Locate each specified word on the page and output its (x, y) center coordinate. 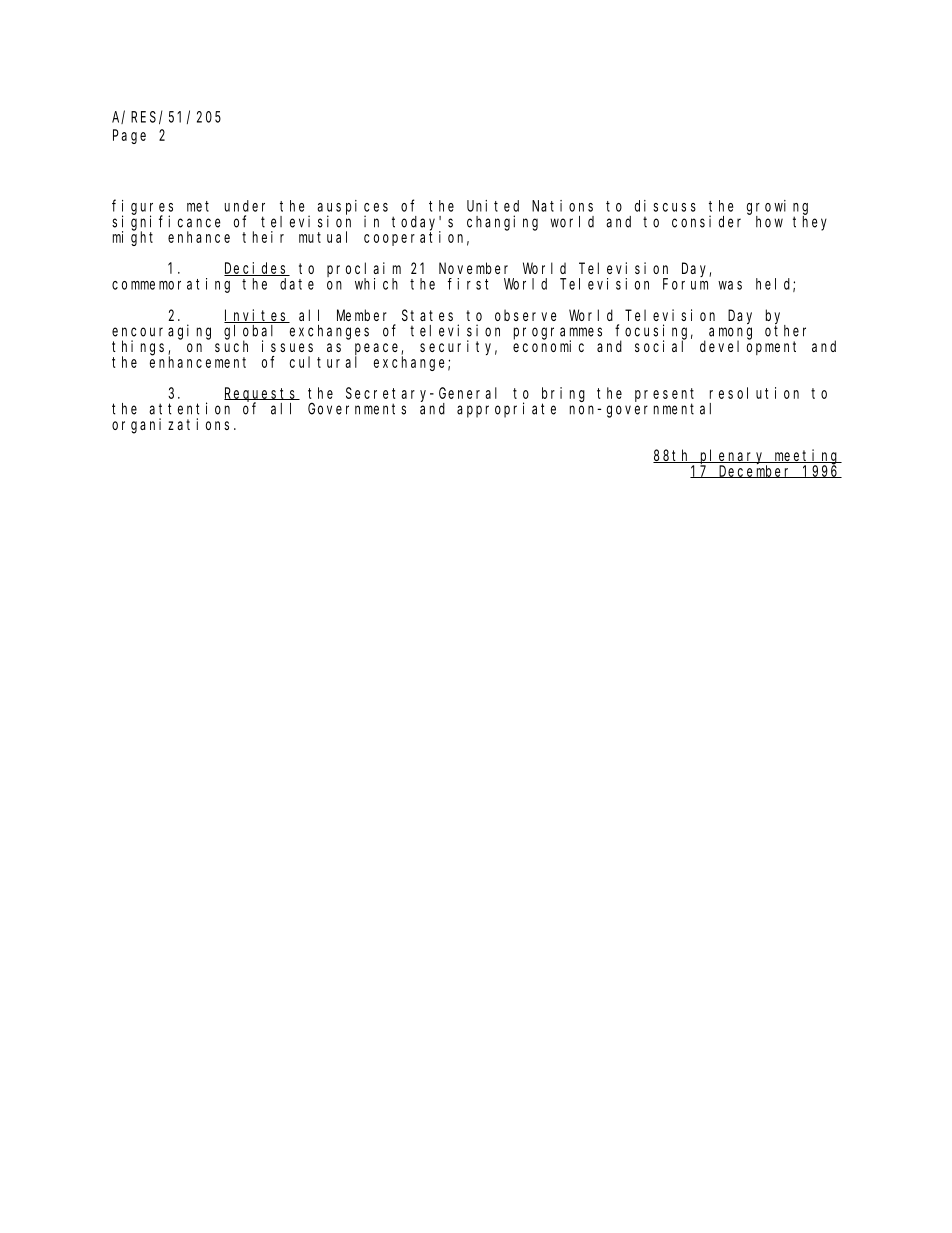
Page (129, 137)
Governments (357, 409)
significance (166, 223)
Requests (262, 395)
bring (563, 395)
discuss (665, 206)
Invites (257, 316)
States (427, 315)
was (730, 285)
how (769, 222)
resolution (754, 393)
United (493, 206)
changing (502, 223)
